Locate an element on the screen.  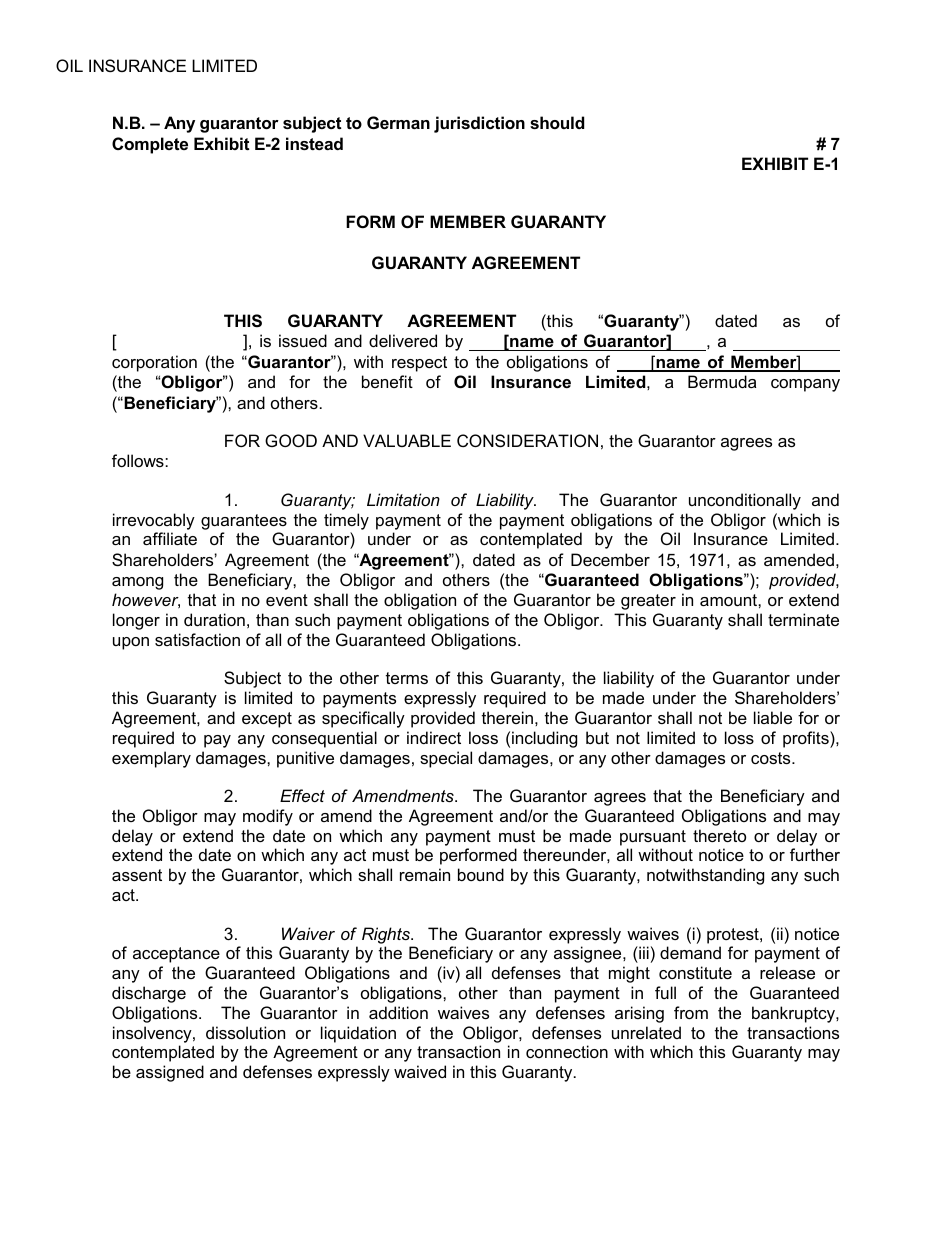
thereto is located at coordinates (719, 835).
